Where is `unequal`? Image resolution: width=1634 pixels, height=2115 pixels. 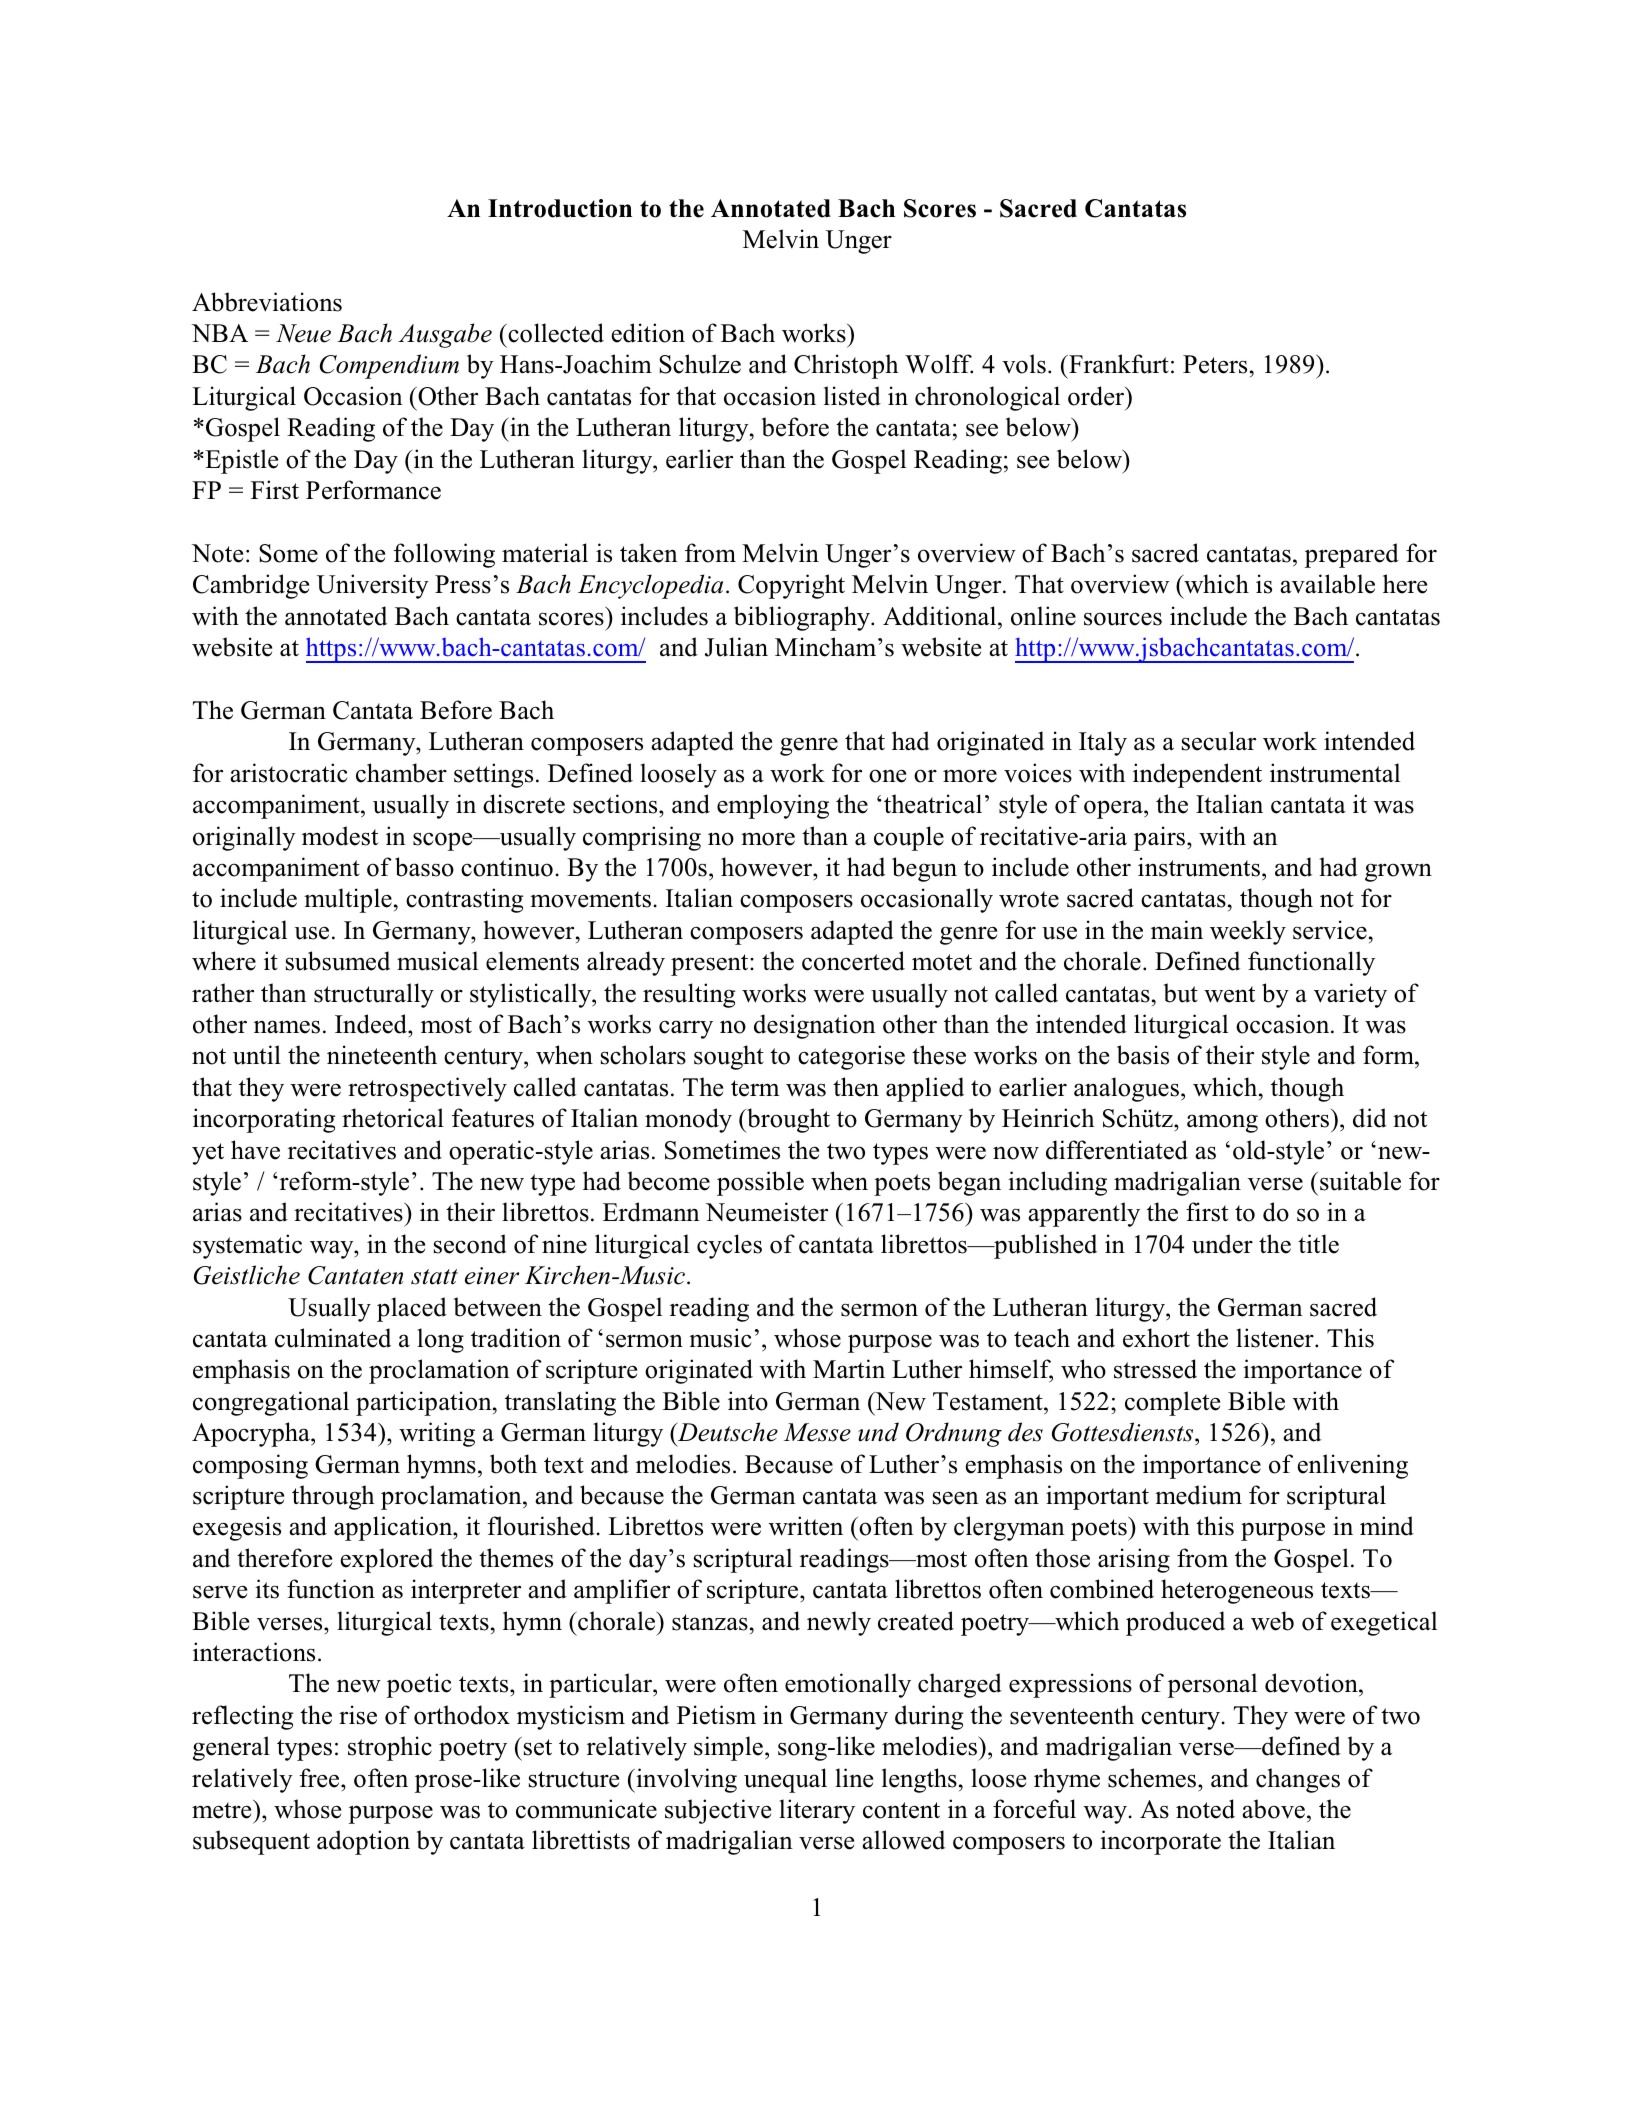
unequal is located at coordinates (785, 1780).
